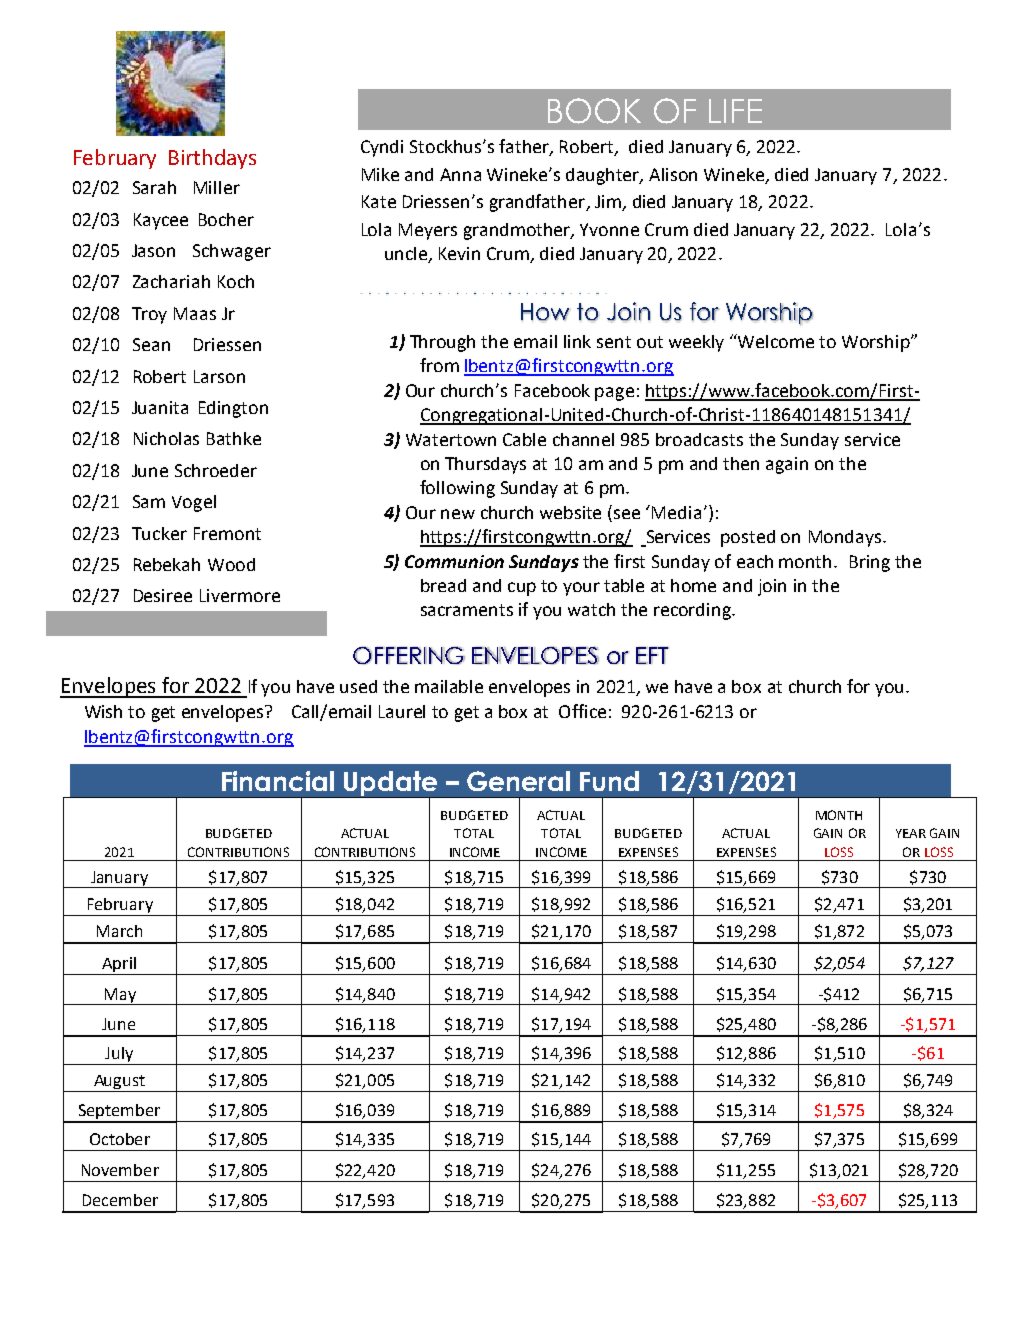 This screenshot has width=1020, height=1320. What do you see at coordinates (582, 711) in the screenshot?
I see `Office` at bounding box center [582, 711].
